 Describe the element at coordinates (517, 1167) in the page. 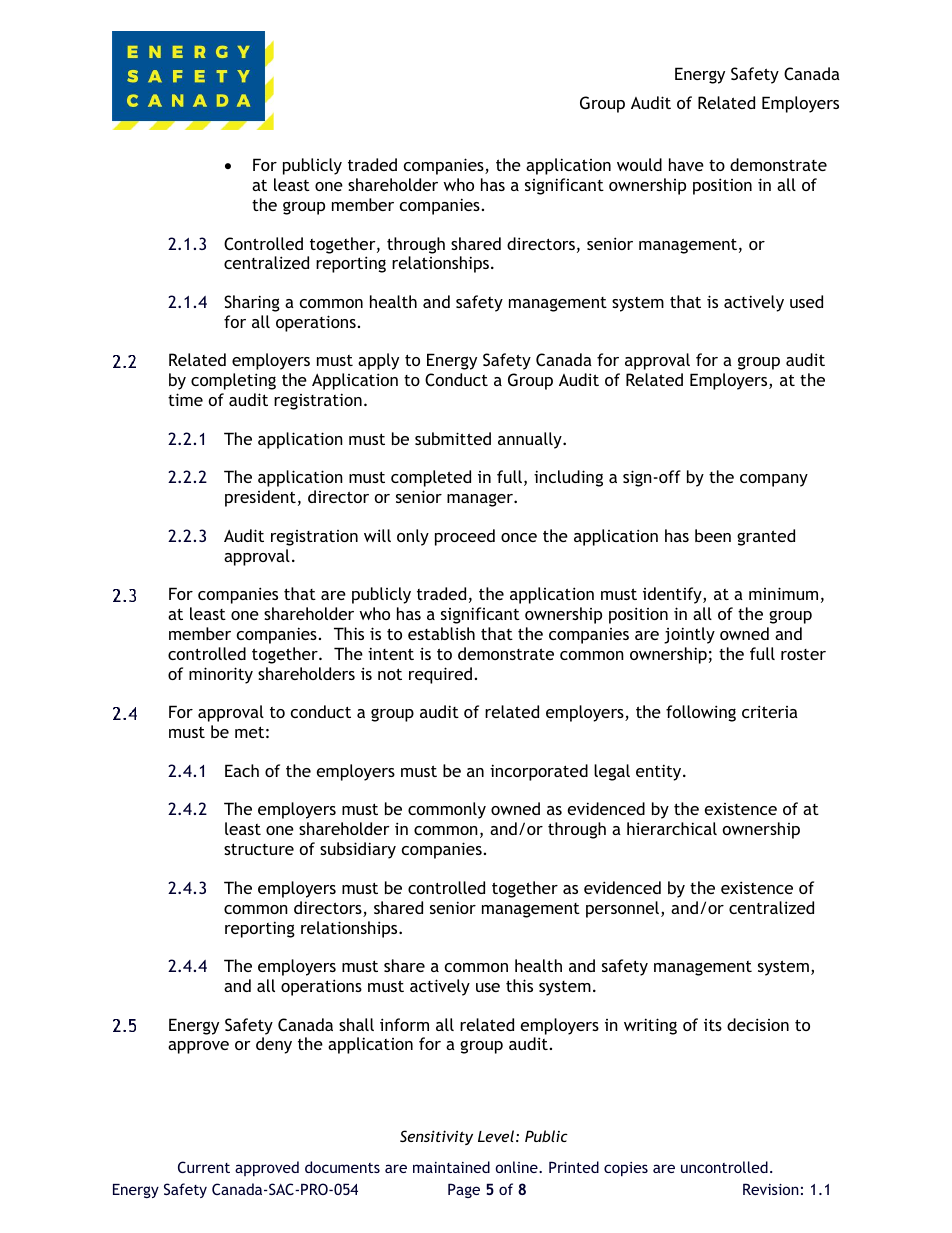

I see `online` at that location.
